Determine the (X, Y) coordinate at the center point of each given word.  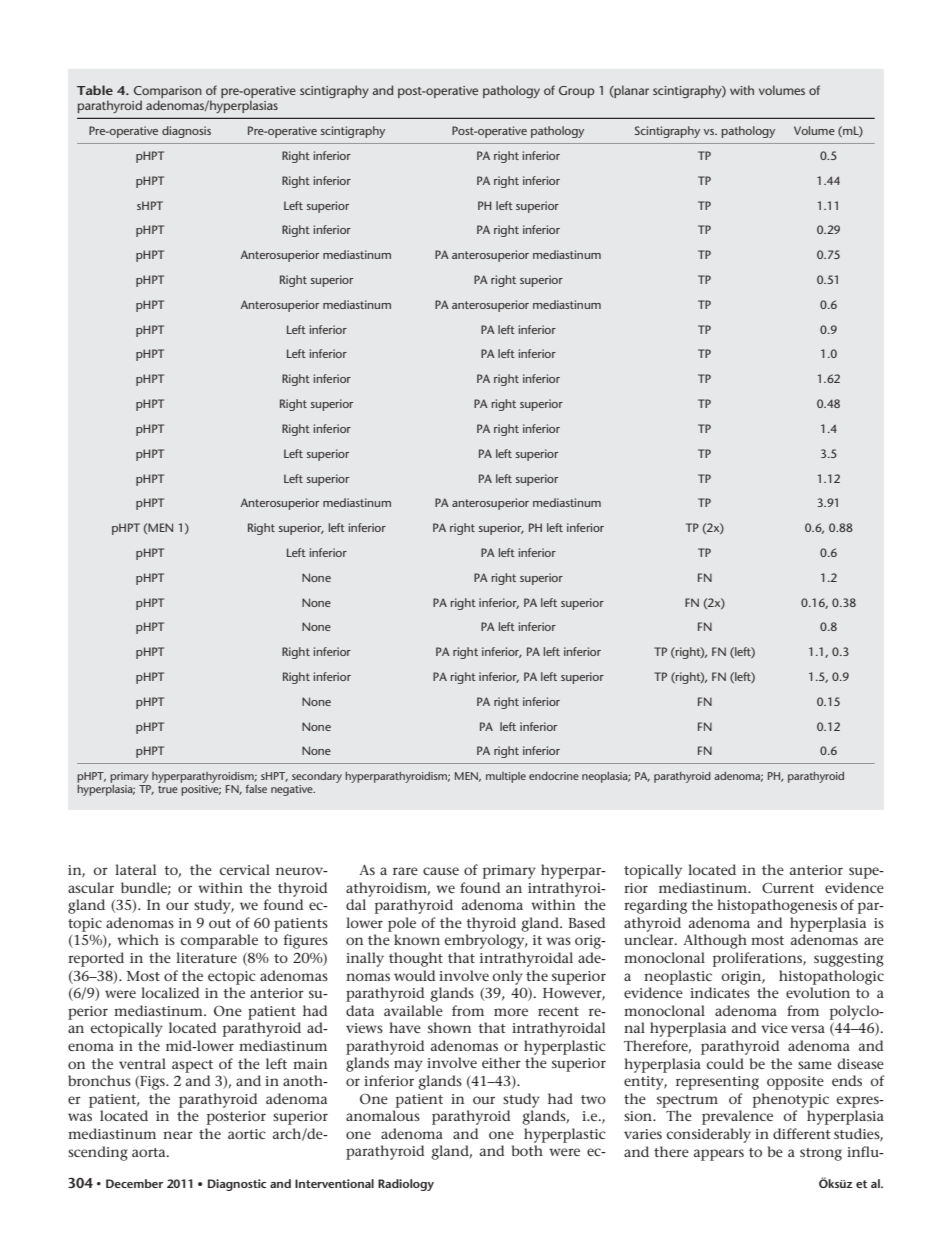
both (527, 1150)
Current (788, 887)
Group (576, 92)
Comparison (168, 93)
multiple (506, 777)
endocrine (554, 776)
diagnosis (186, 132)
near (178, 1135)
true (168, 789)
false (256, 789)
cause (441, 871)
